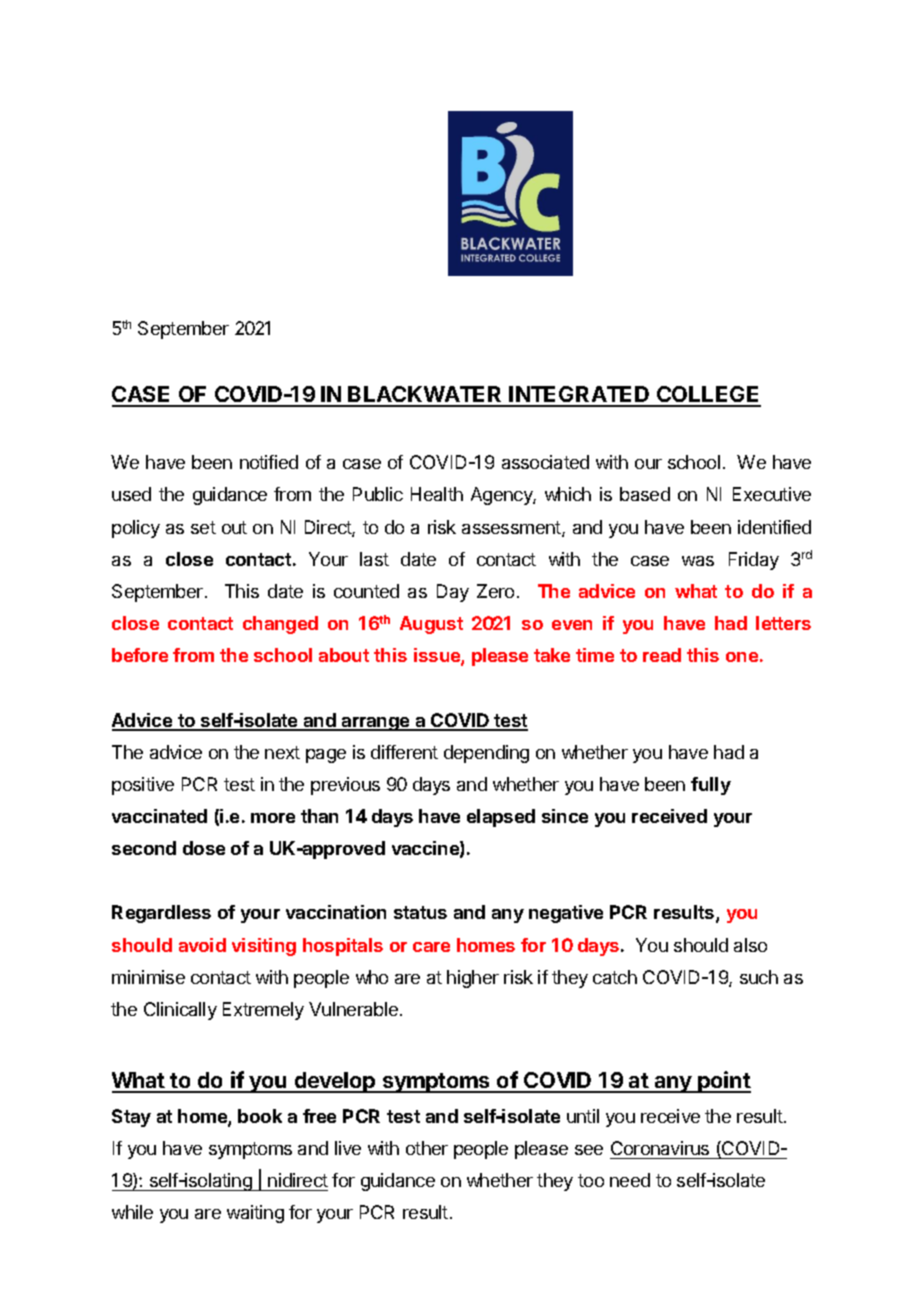  Describe the element at coordinates (711, 786) in the image. I see `fully` at that location.
